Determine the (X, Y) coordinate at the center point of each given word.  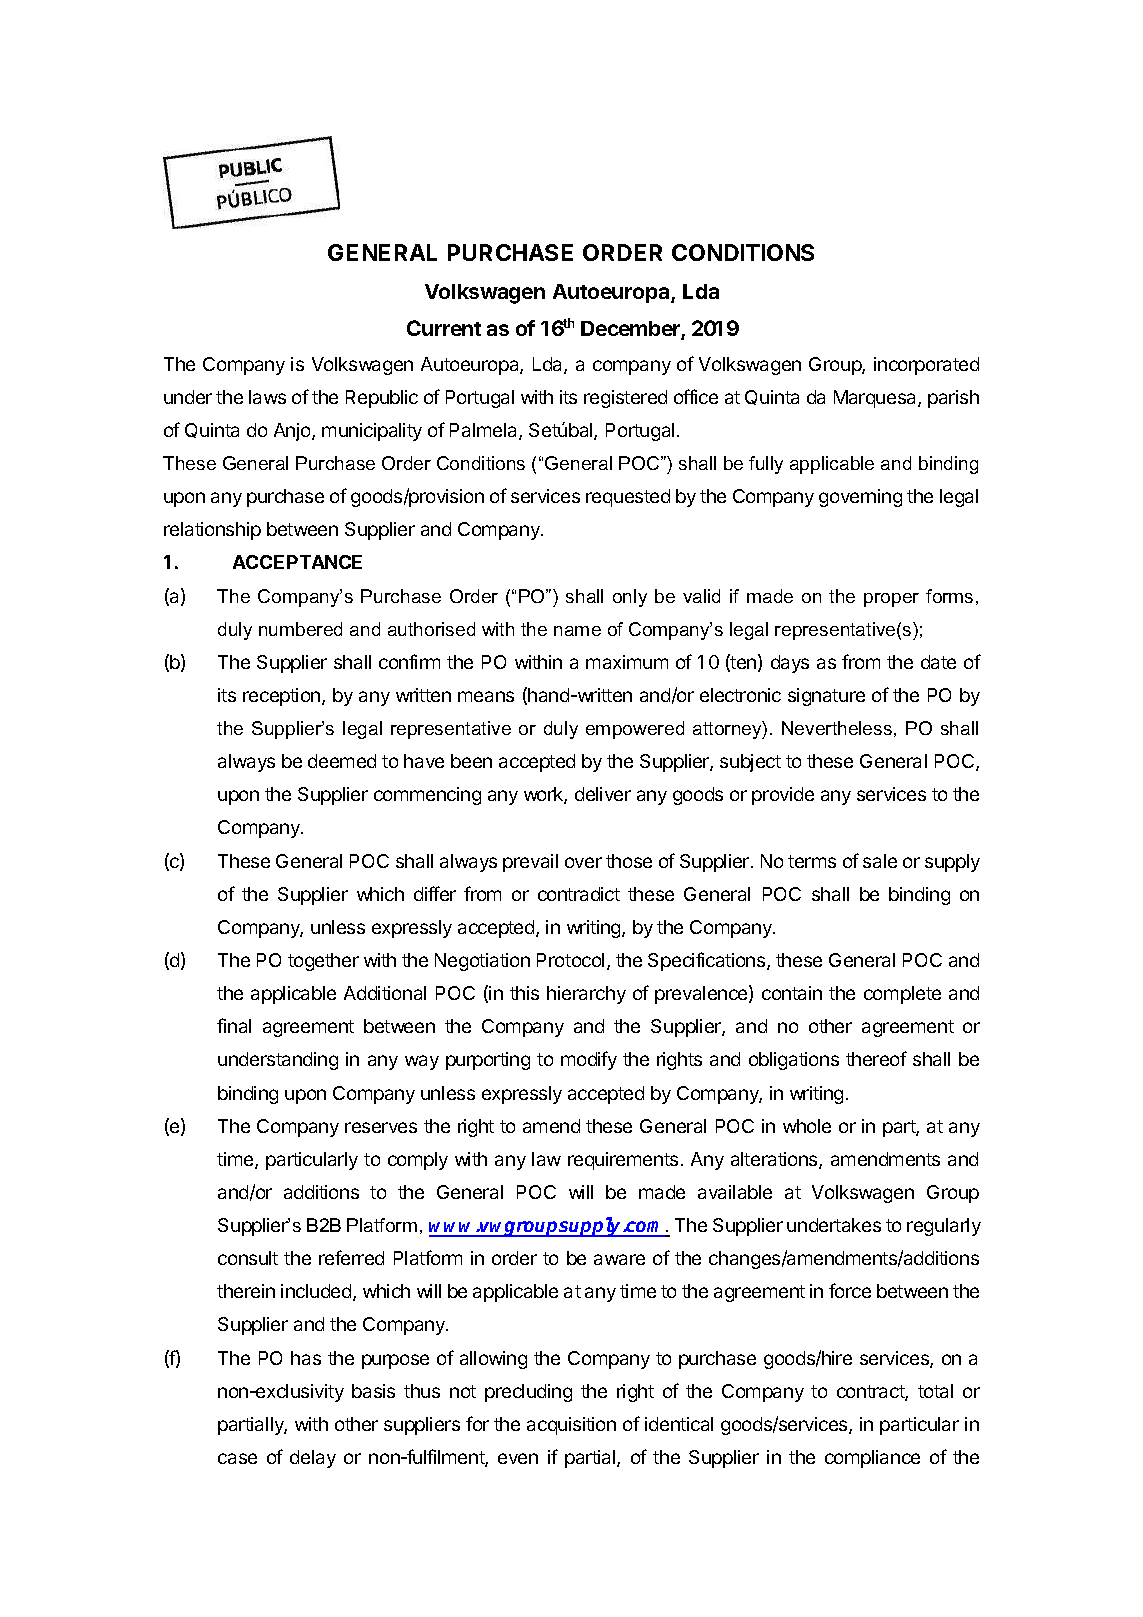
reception (283, 697)
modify (589, 1060)
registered (625, 399)
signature (826, 697)
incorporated (926, 366)
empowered (635, 730)
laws (267, 397)
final (234, 1025)
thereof (876, 1058)
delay (313, 1459)
